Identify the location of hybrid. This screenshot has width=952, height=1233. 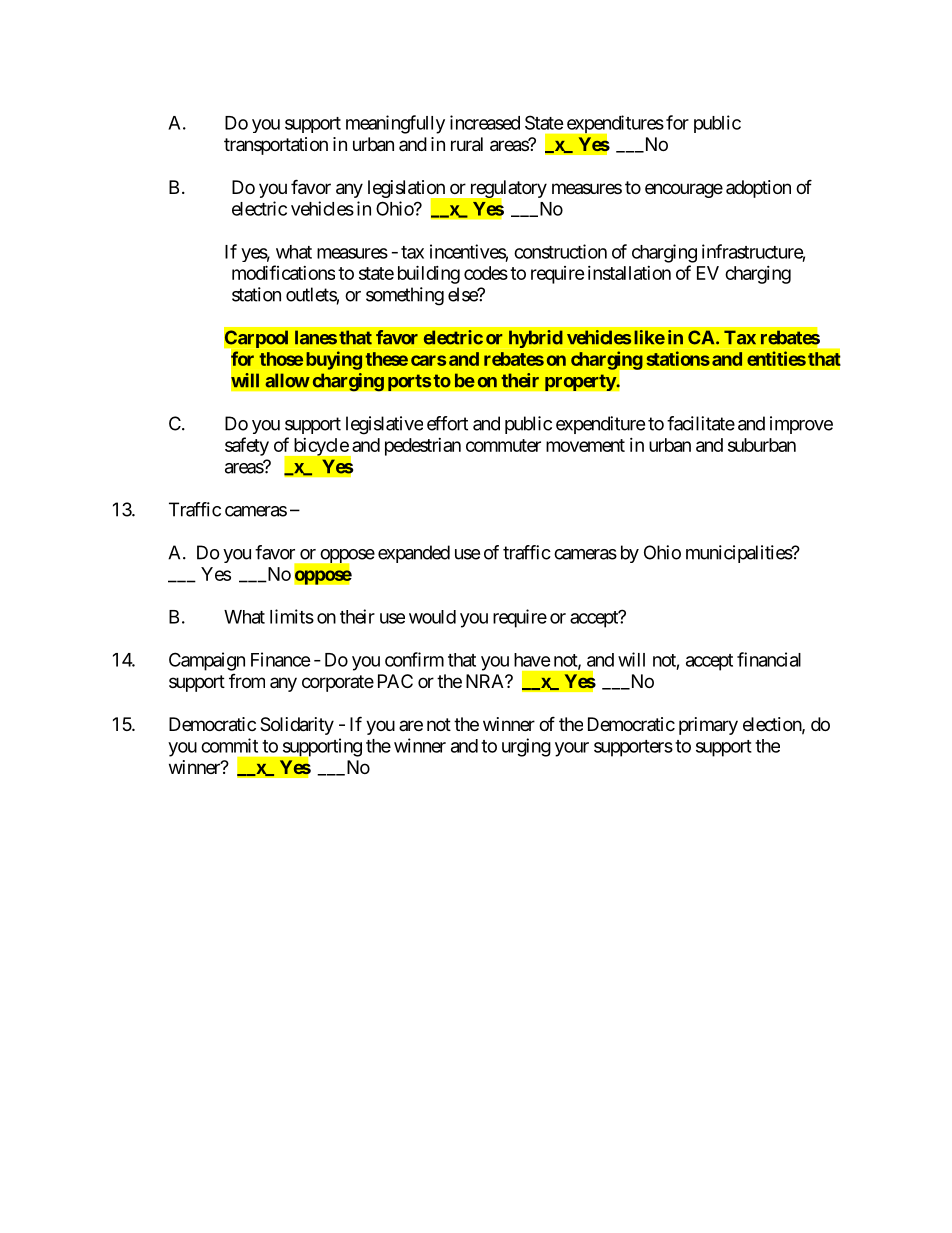
(536, 339).
